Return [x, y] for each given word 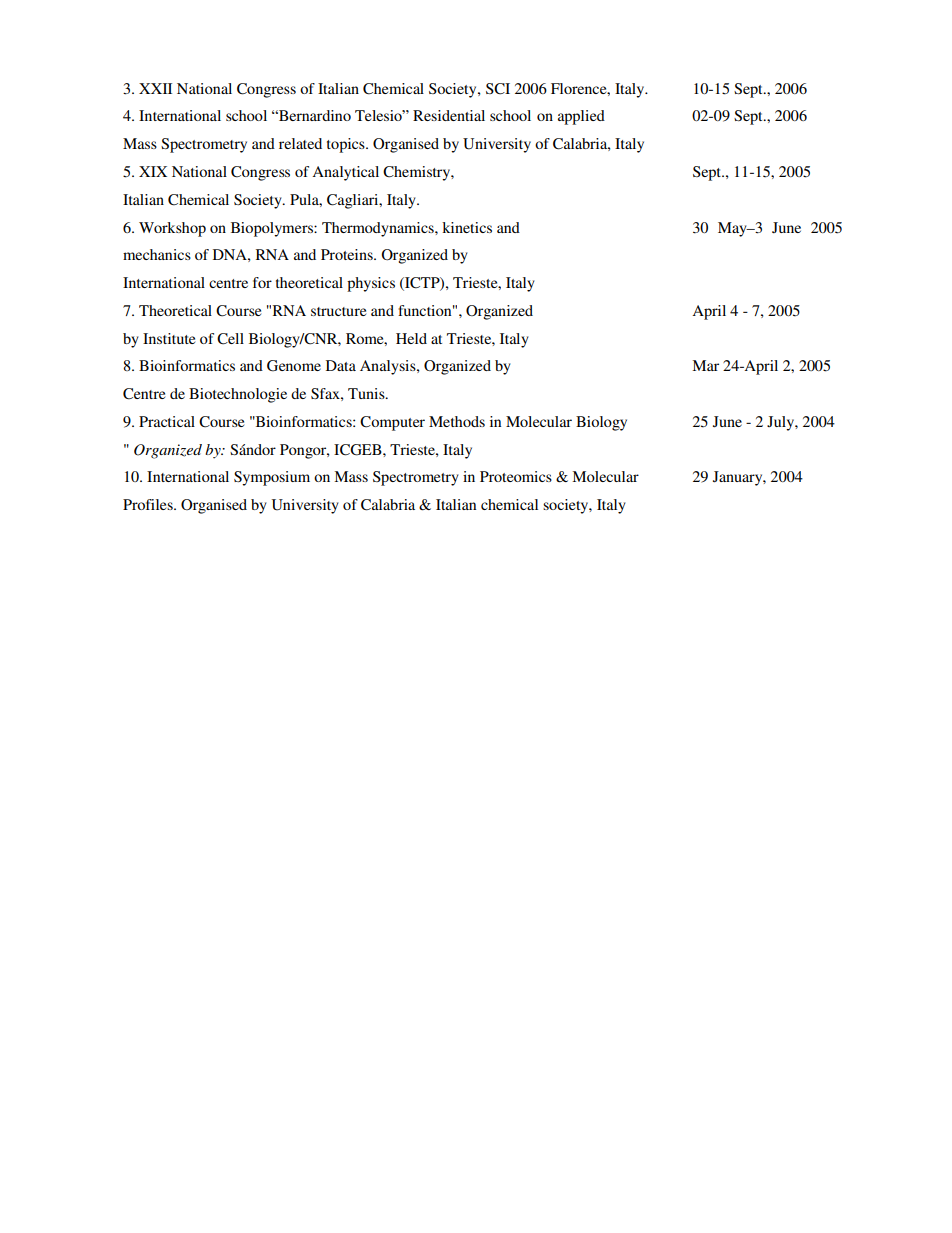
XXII [155, 88]
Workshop [172, 229]
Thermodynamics [379, 229]
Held [411, 338]
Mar [705, 365]
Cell [230, 339]
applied [581, 117]
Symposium [272, 478]
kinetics [467, 227]
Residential [449, 115]
